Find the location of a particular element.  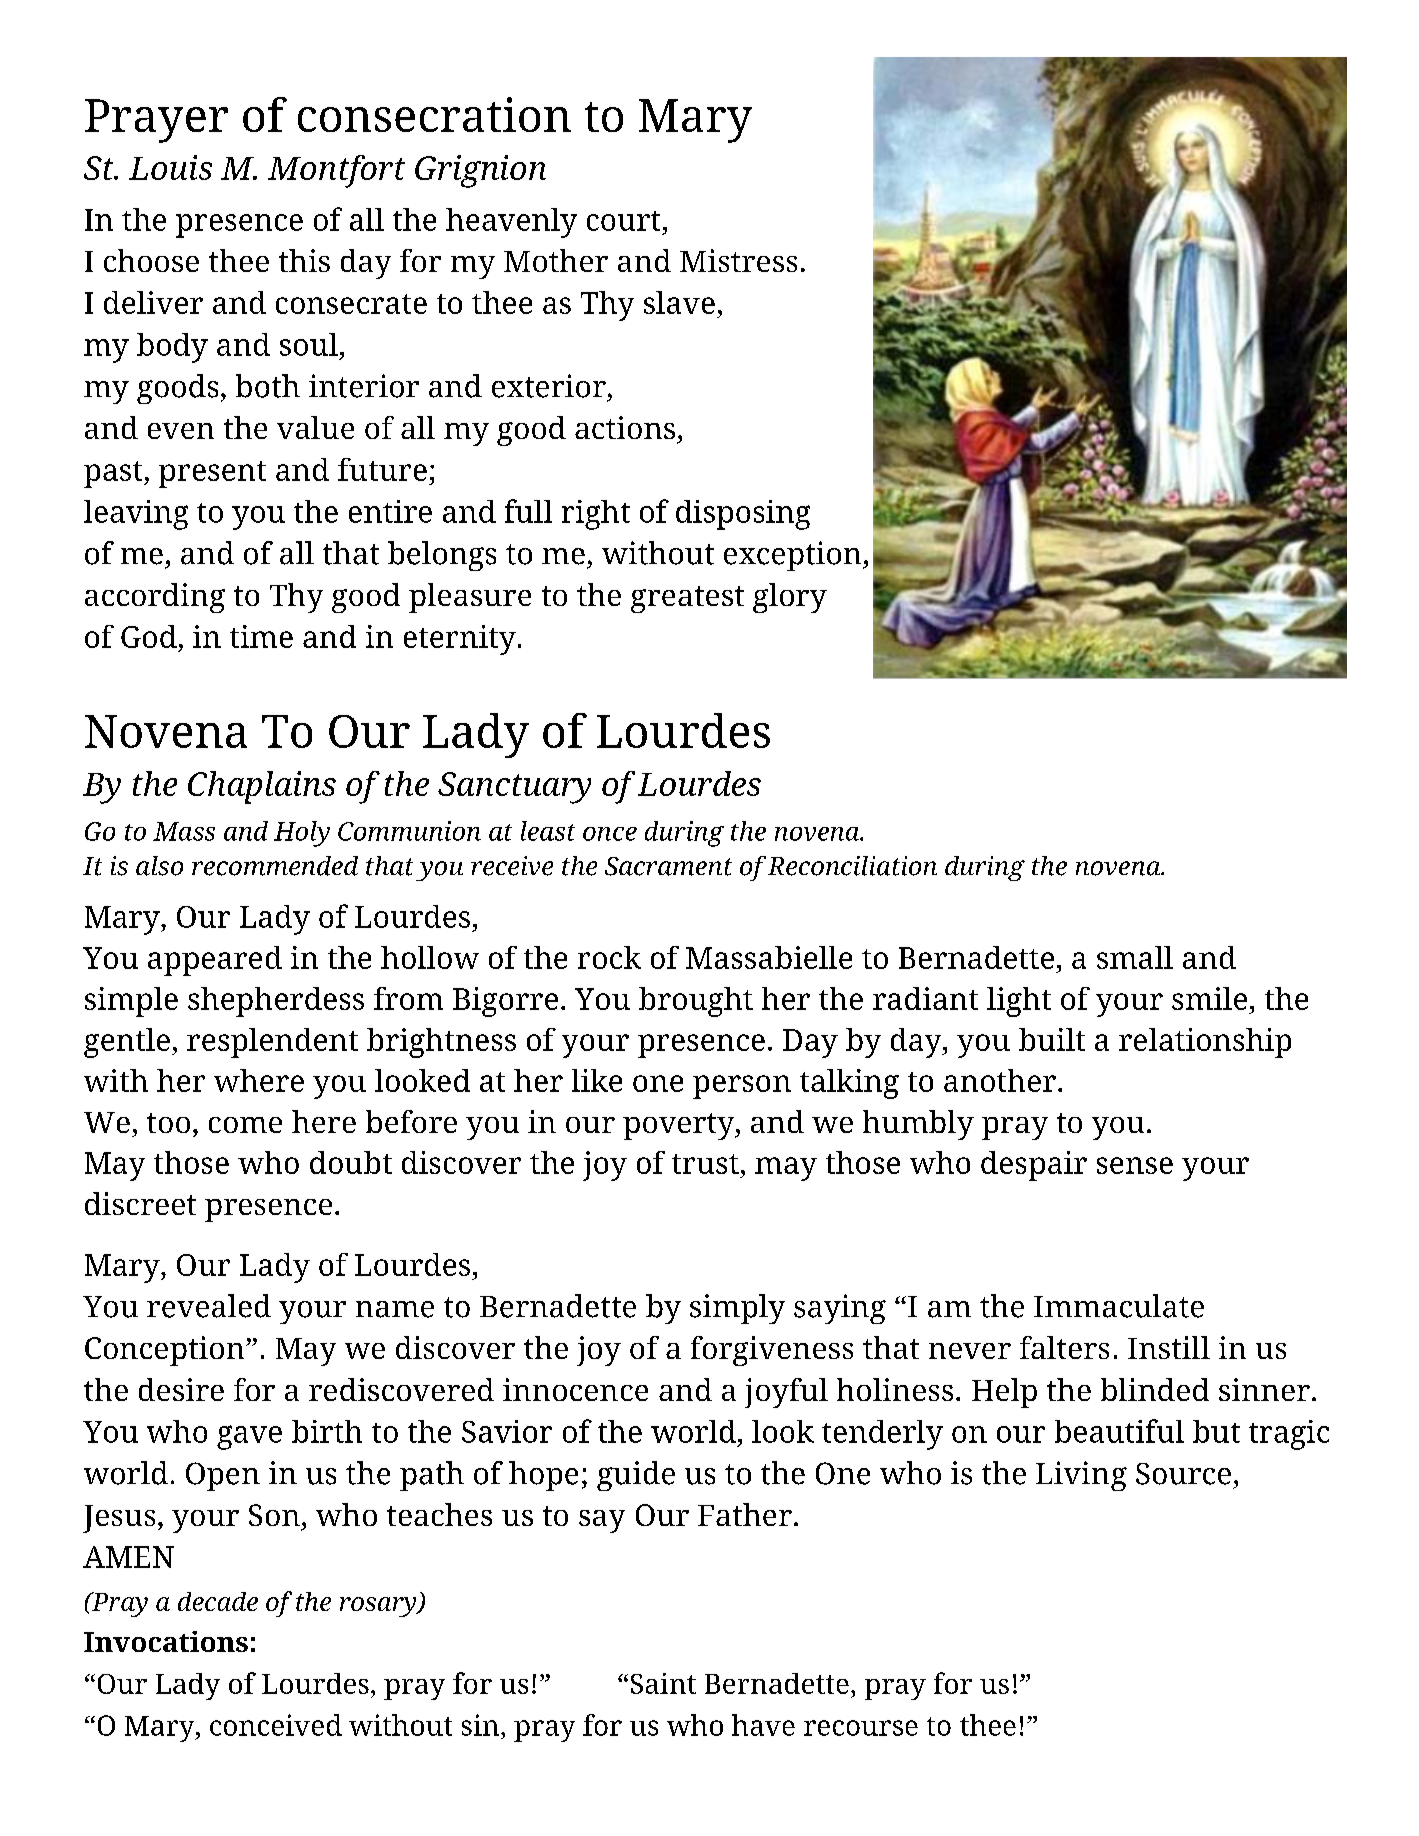

Invocations is located at coordinates (166, 1641).
